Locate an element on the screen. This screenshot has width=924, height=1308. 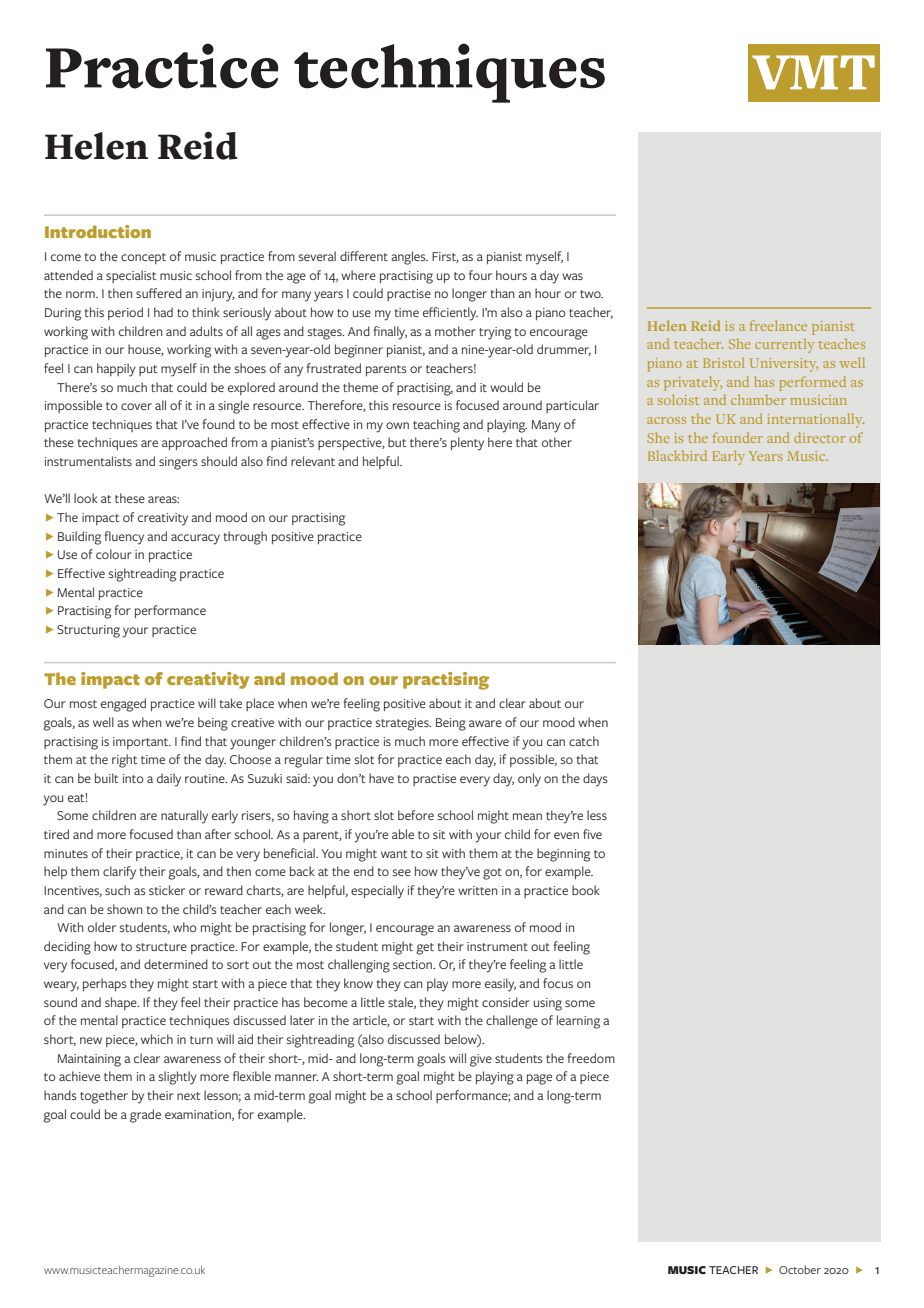
five is located at coordinates (592, 834).
